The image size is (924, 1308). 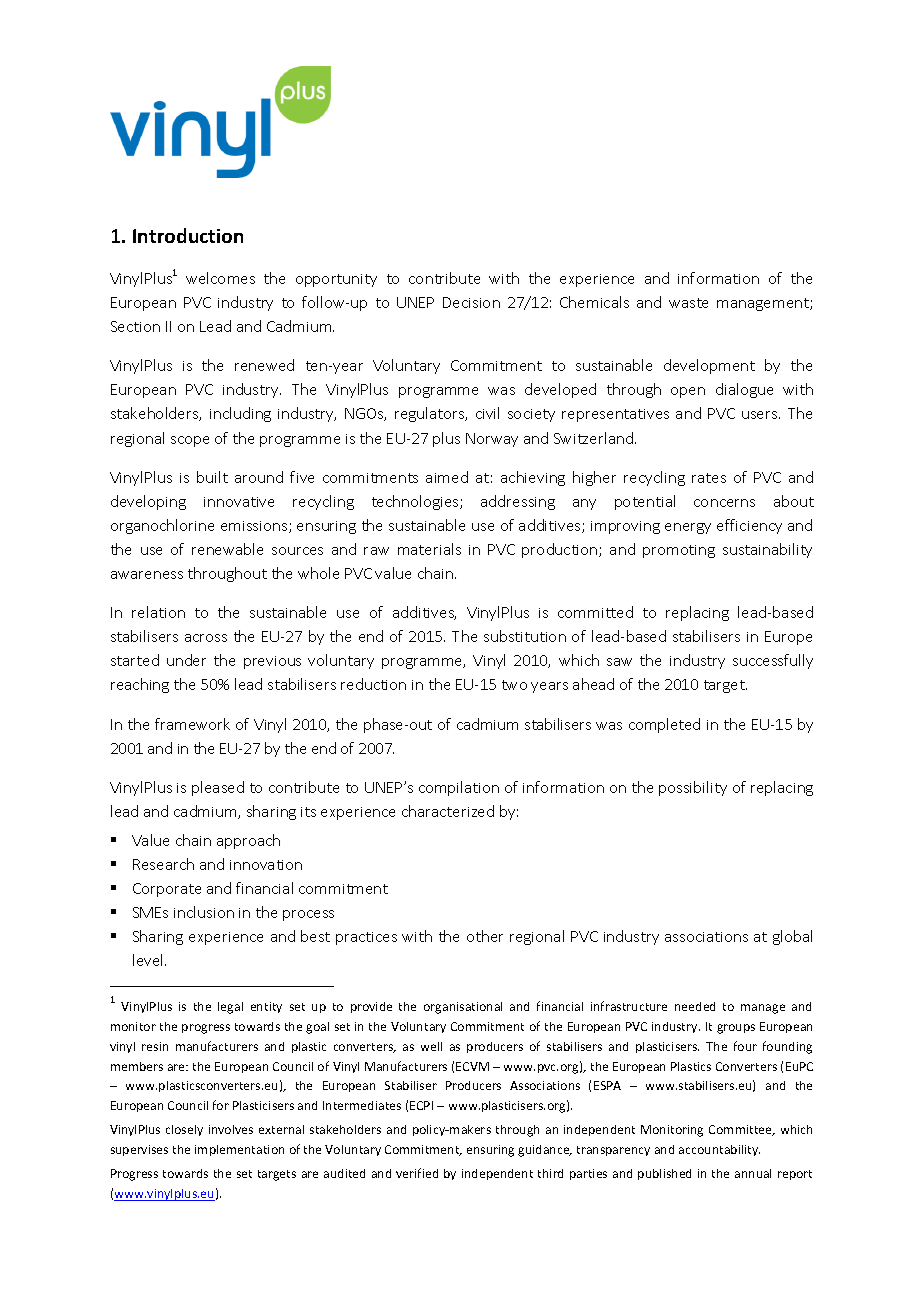 I want to click on welcomes, so click(x=220, y=278).
